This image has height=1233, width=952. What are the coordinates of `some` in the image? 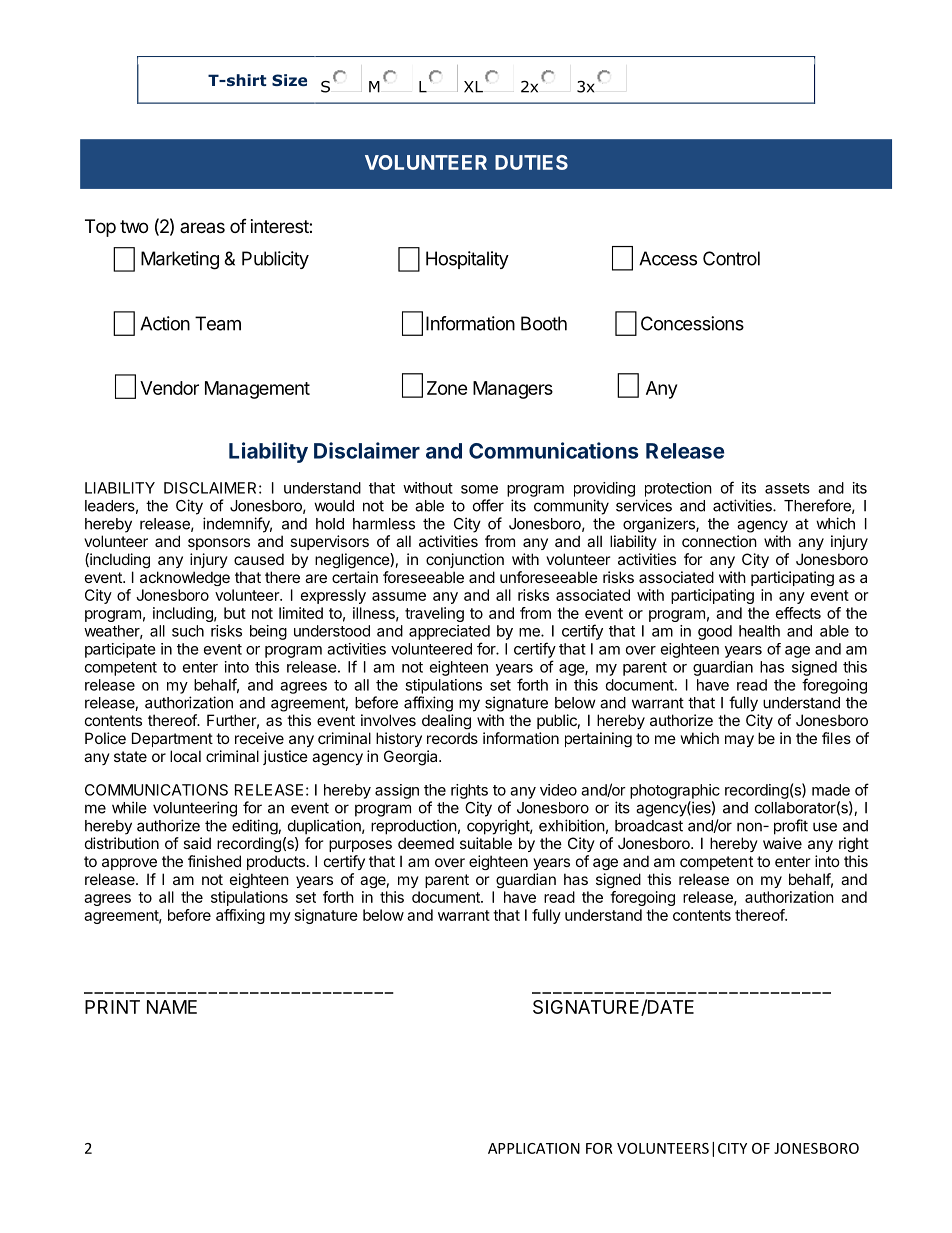 It's located at (479, 489).
